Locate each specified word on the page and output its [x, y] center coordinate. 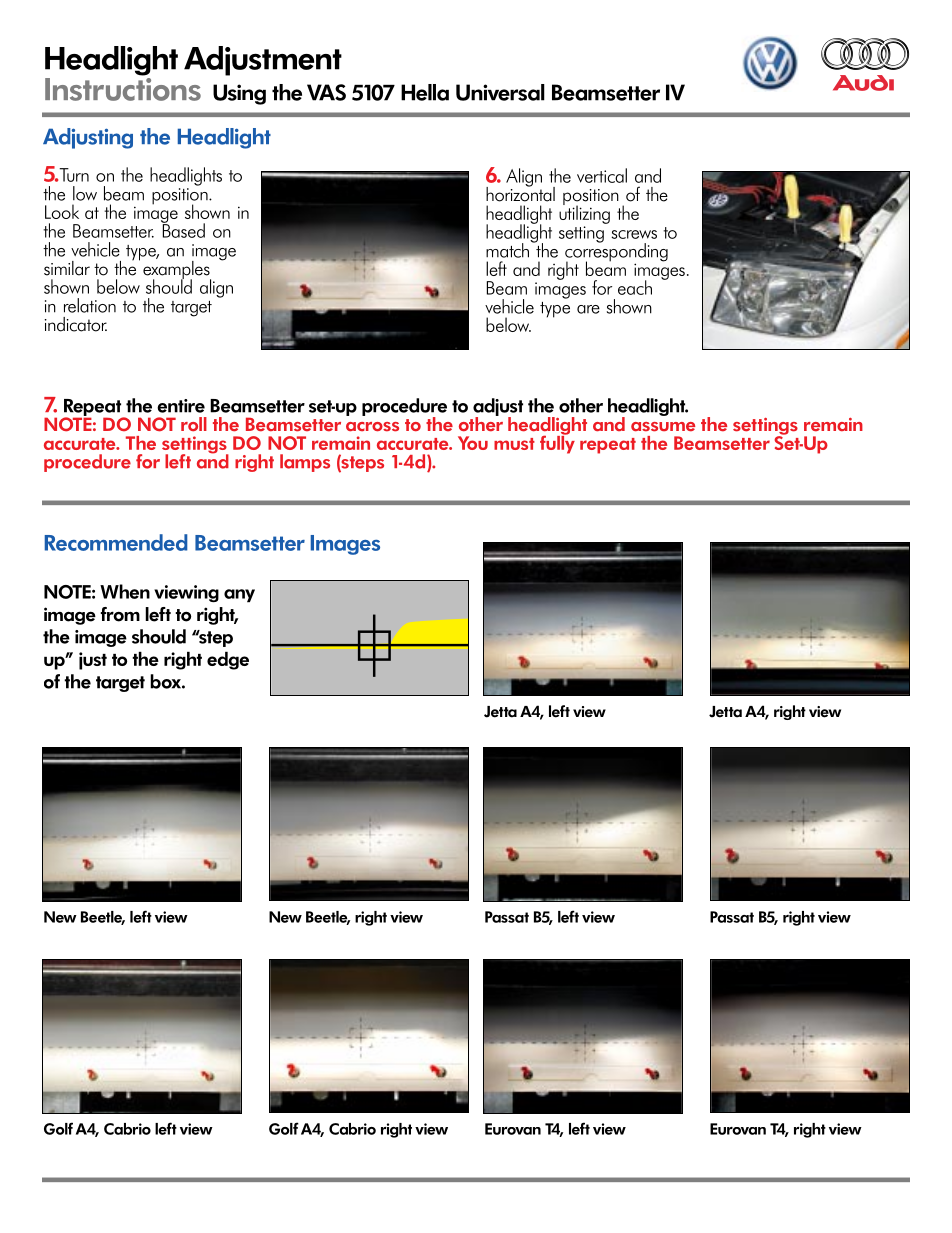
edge [228, 660]
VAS [326, 92]
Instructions [123, 88]
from [120, 614]
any [239, 596]
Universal [500, 92]
